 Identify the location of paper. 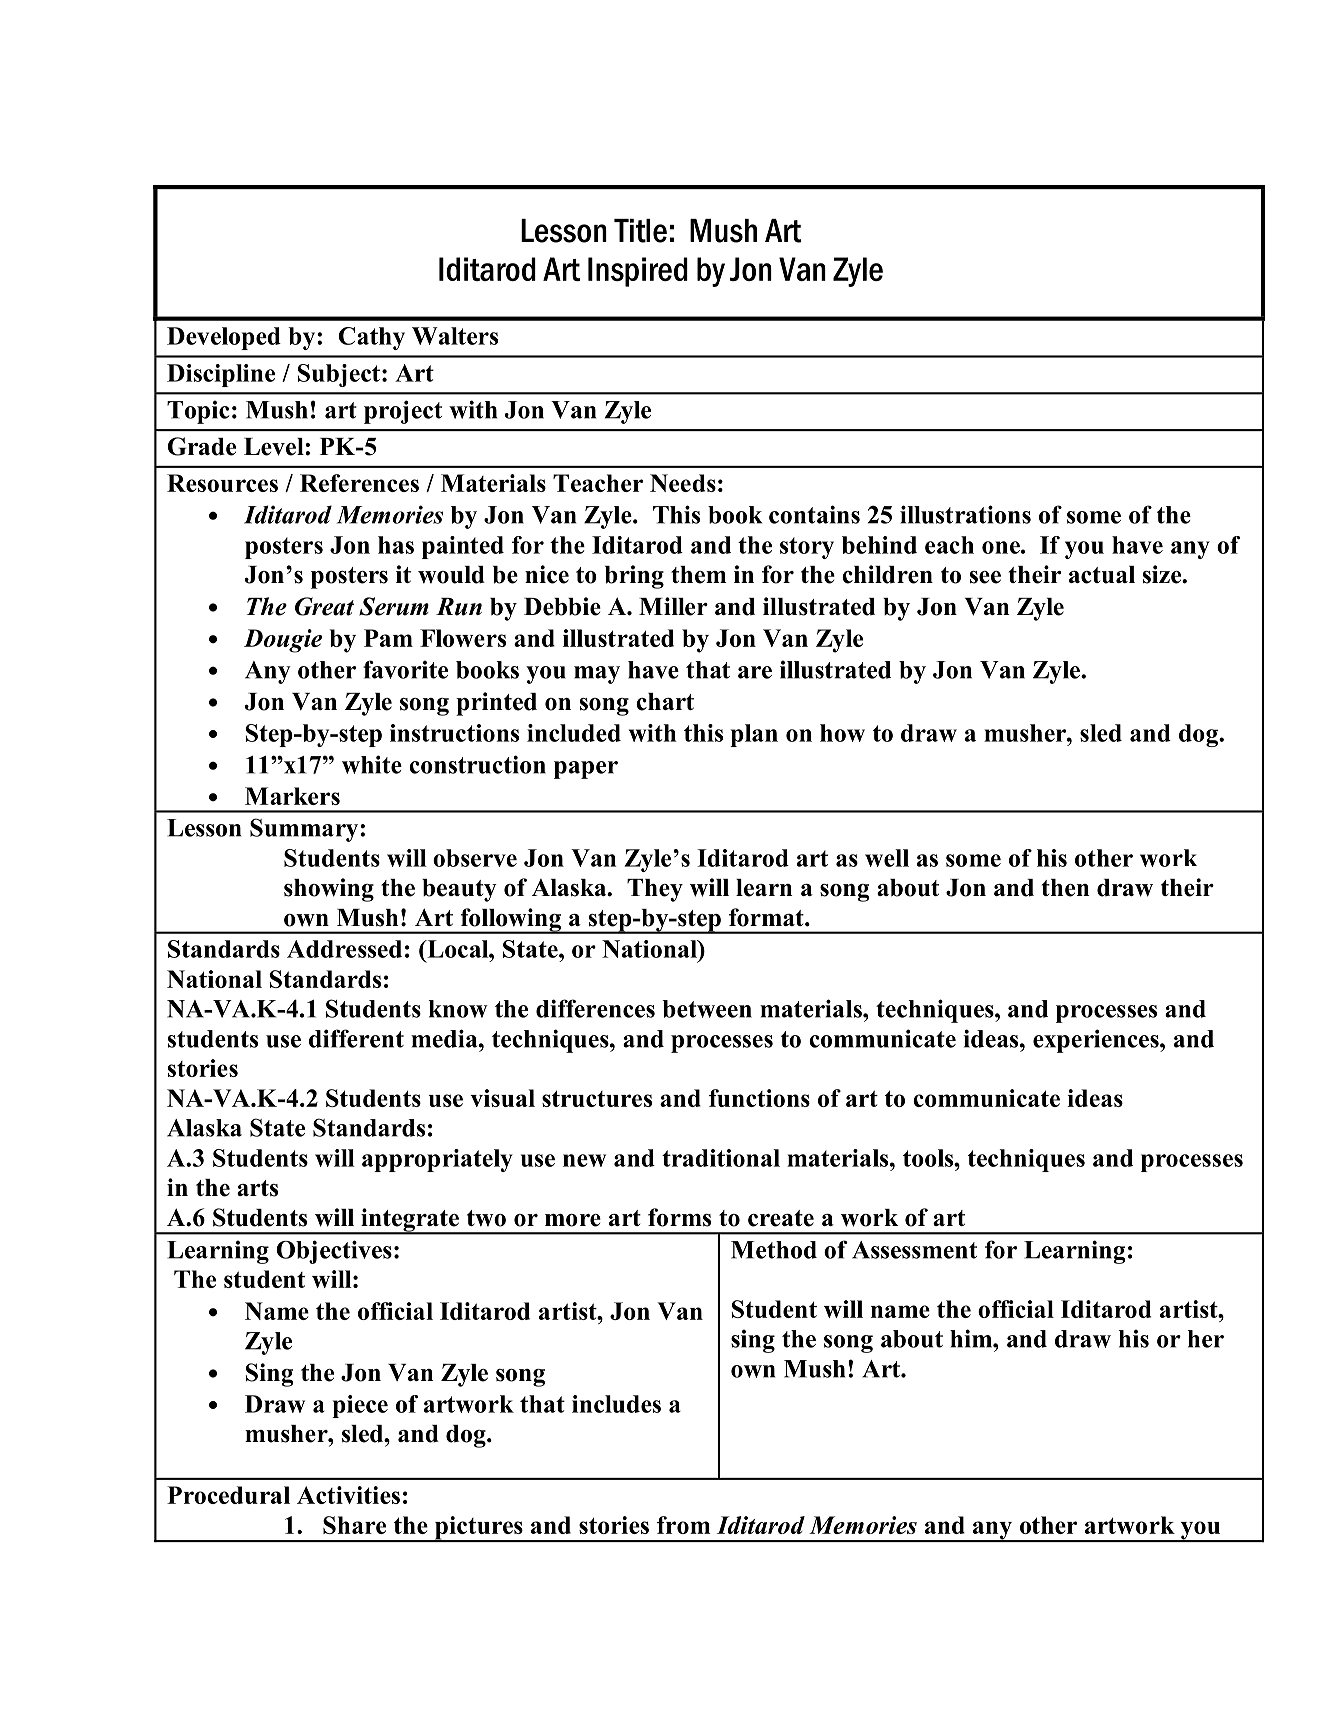
(586, 770).
